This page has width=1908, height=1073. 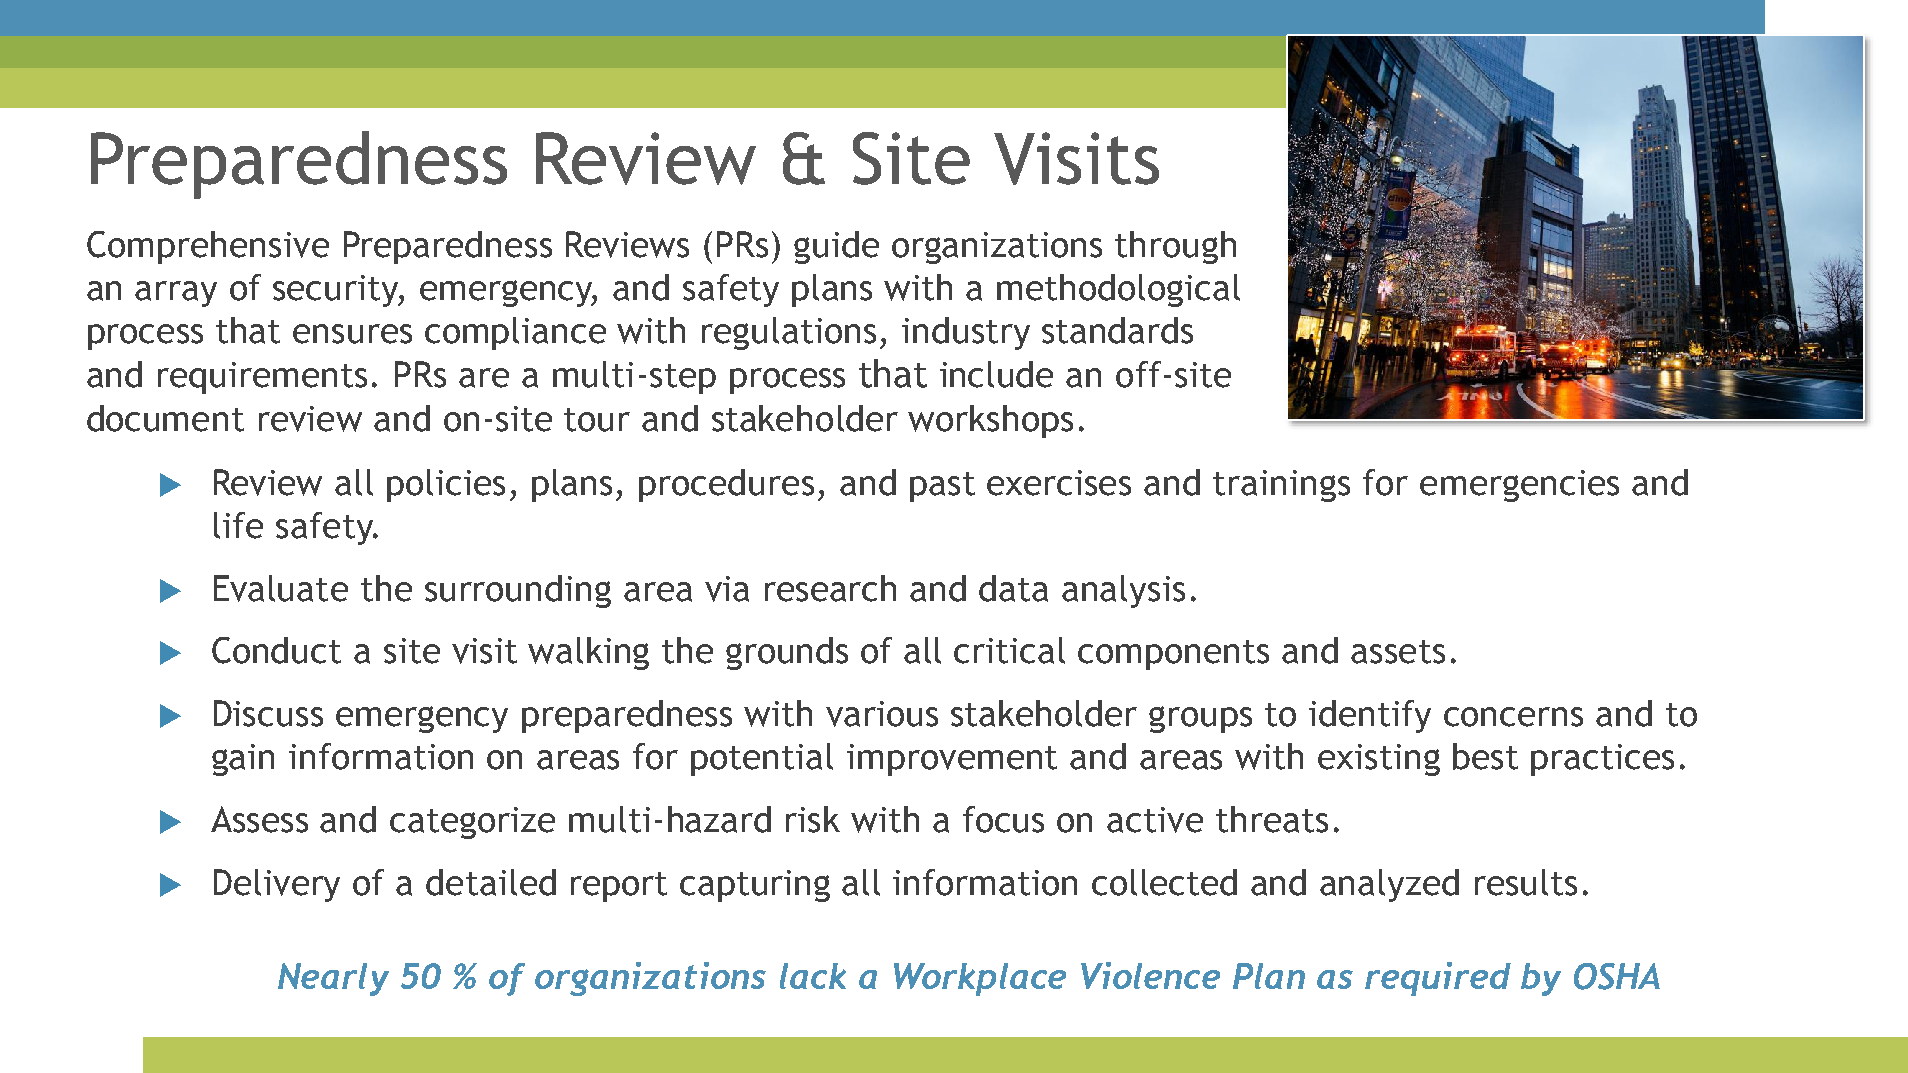 What do you see at coordinates (836, 247) in the page?
I see `guide` at bounding box center [836, 247].
